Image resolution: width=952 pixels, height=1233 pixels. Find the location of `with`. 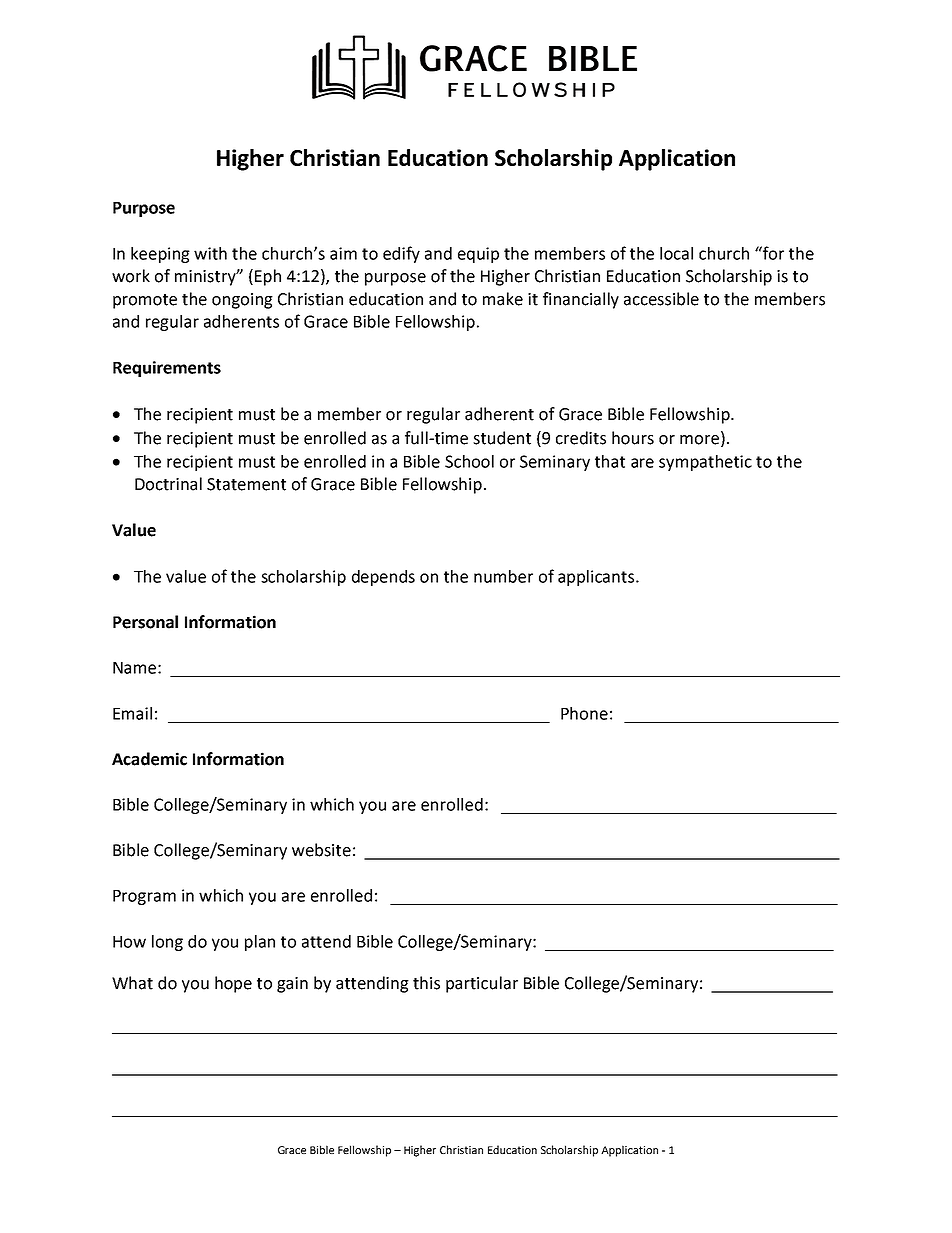

with is located at coordinates (210, 253).
